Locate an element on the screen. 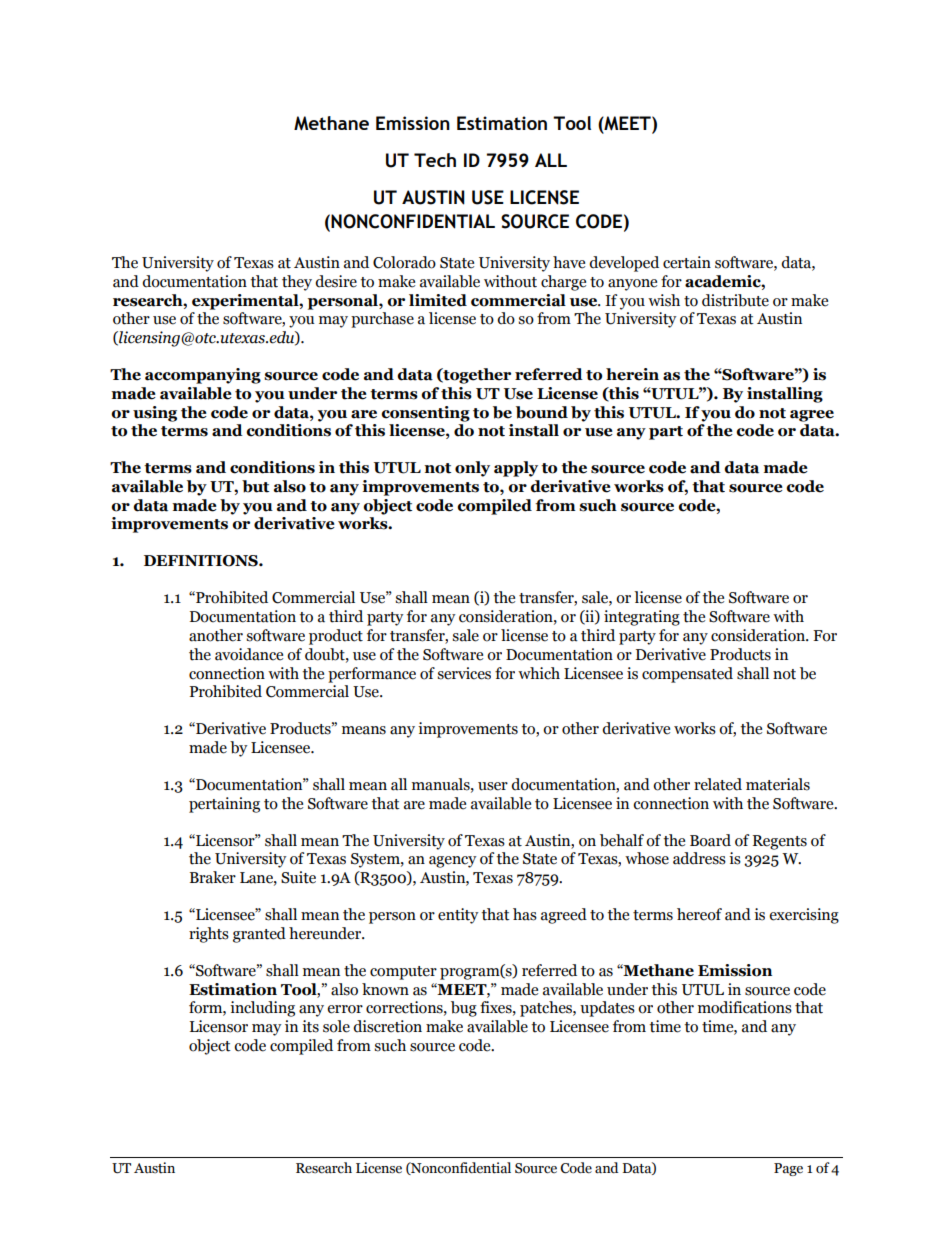 The image size is (952, 1233). accompanying is located at coordinates (203, 376).
